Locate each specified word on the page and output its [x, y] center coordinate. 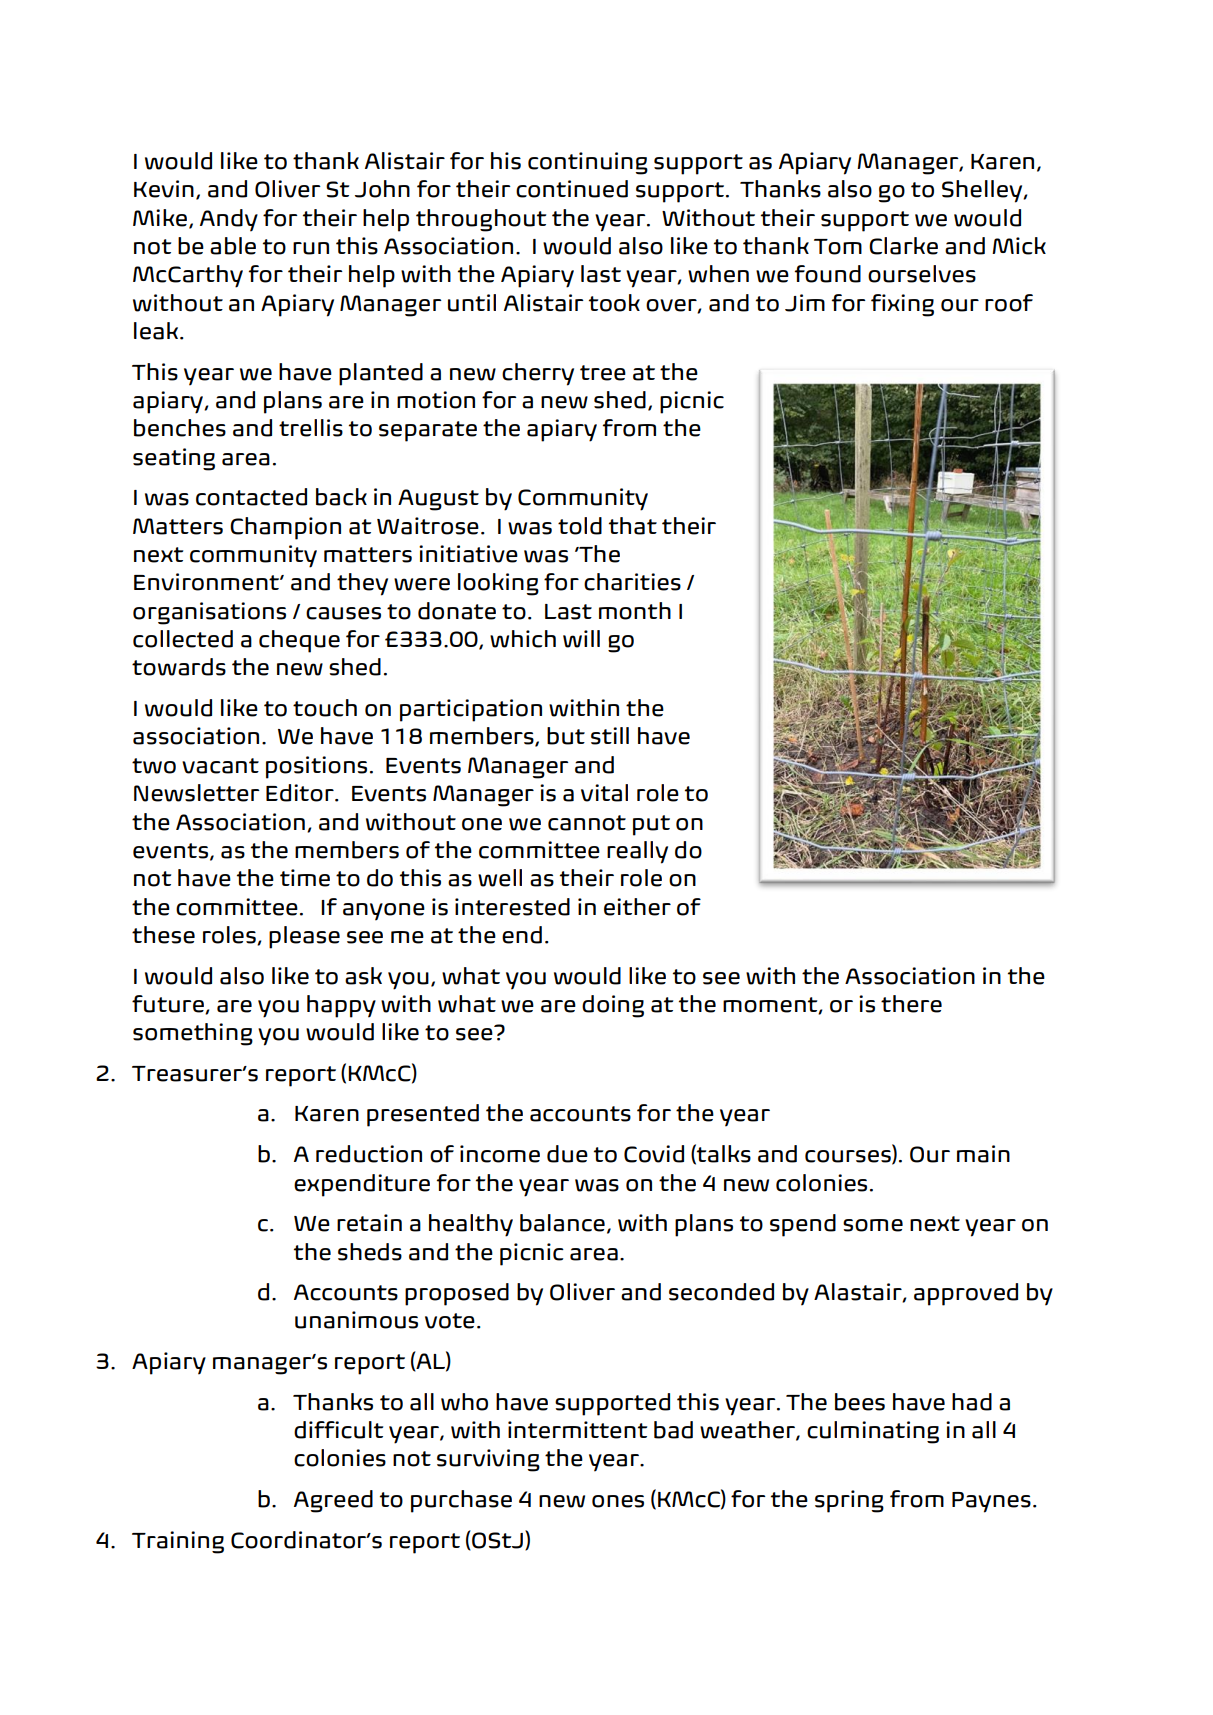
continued [572, 189]
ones [618, 1501]
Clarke [903, 246]
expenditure [362, 1185]
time [305, 878]
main [983, 1154]
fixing [902, 305]
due [567, 1154]
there [911, 1004]
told [580, 526]
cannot [587, 823]
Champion [285, 528]
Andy [229, 220]
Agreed [333, 1501]
